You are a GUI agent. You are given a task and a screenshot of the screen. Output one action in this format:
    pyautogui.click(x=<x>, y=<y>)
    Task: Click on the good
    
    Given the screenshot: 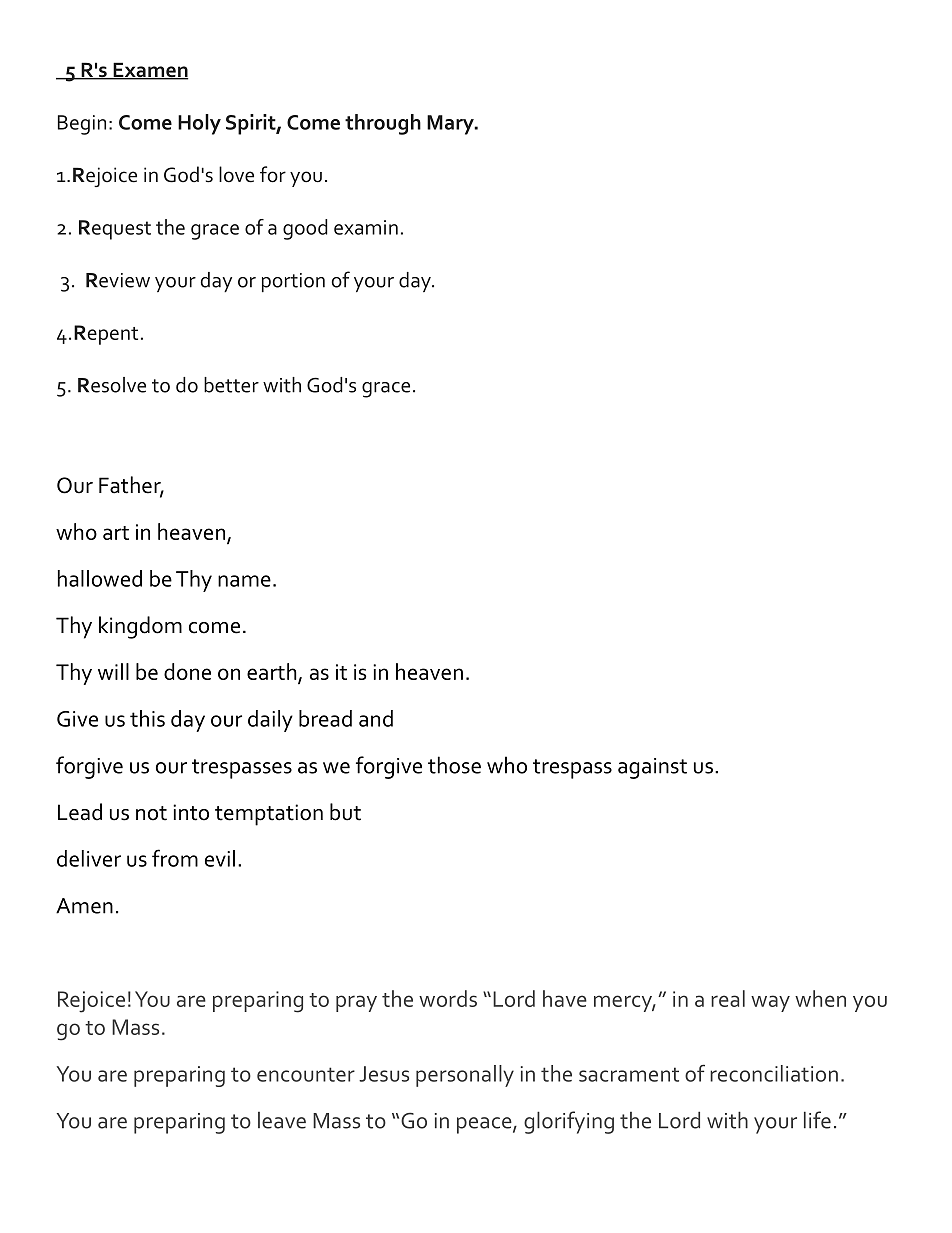 What is the action you would take?
    pyautogui.click(x=305, y=229)
